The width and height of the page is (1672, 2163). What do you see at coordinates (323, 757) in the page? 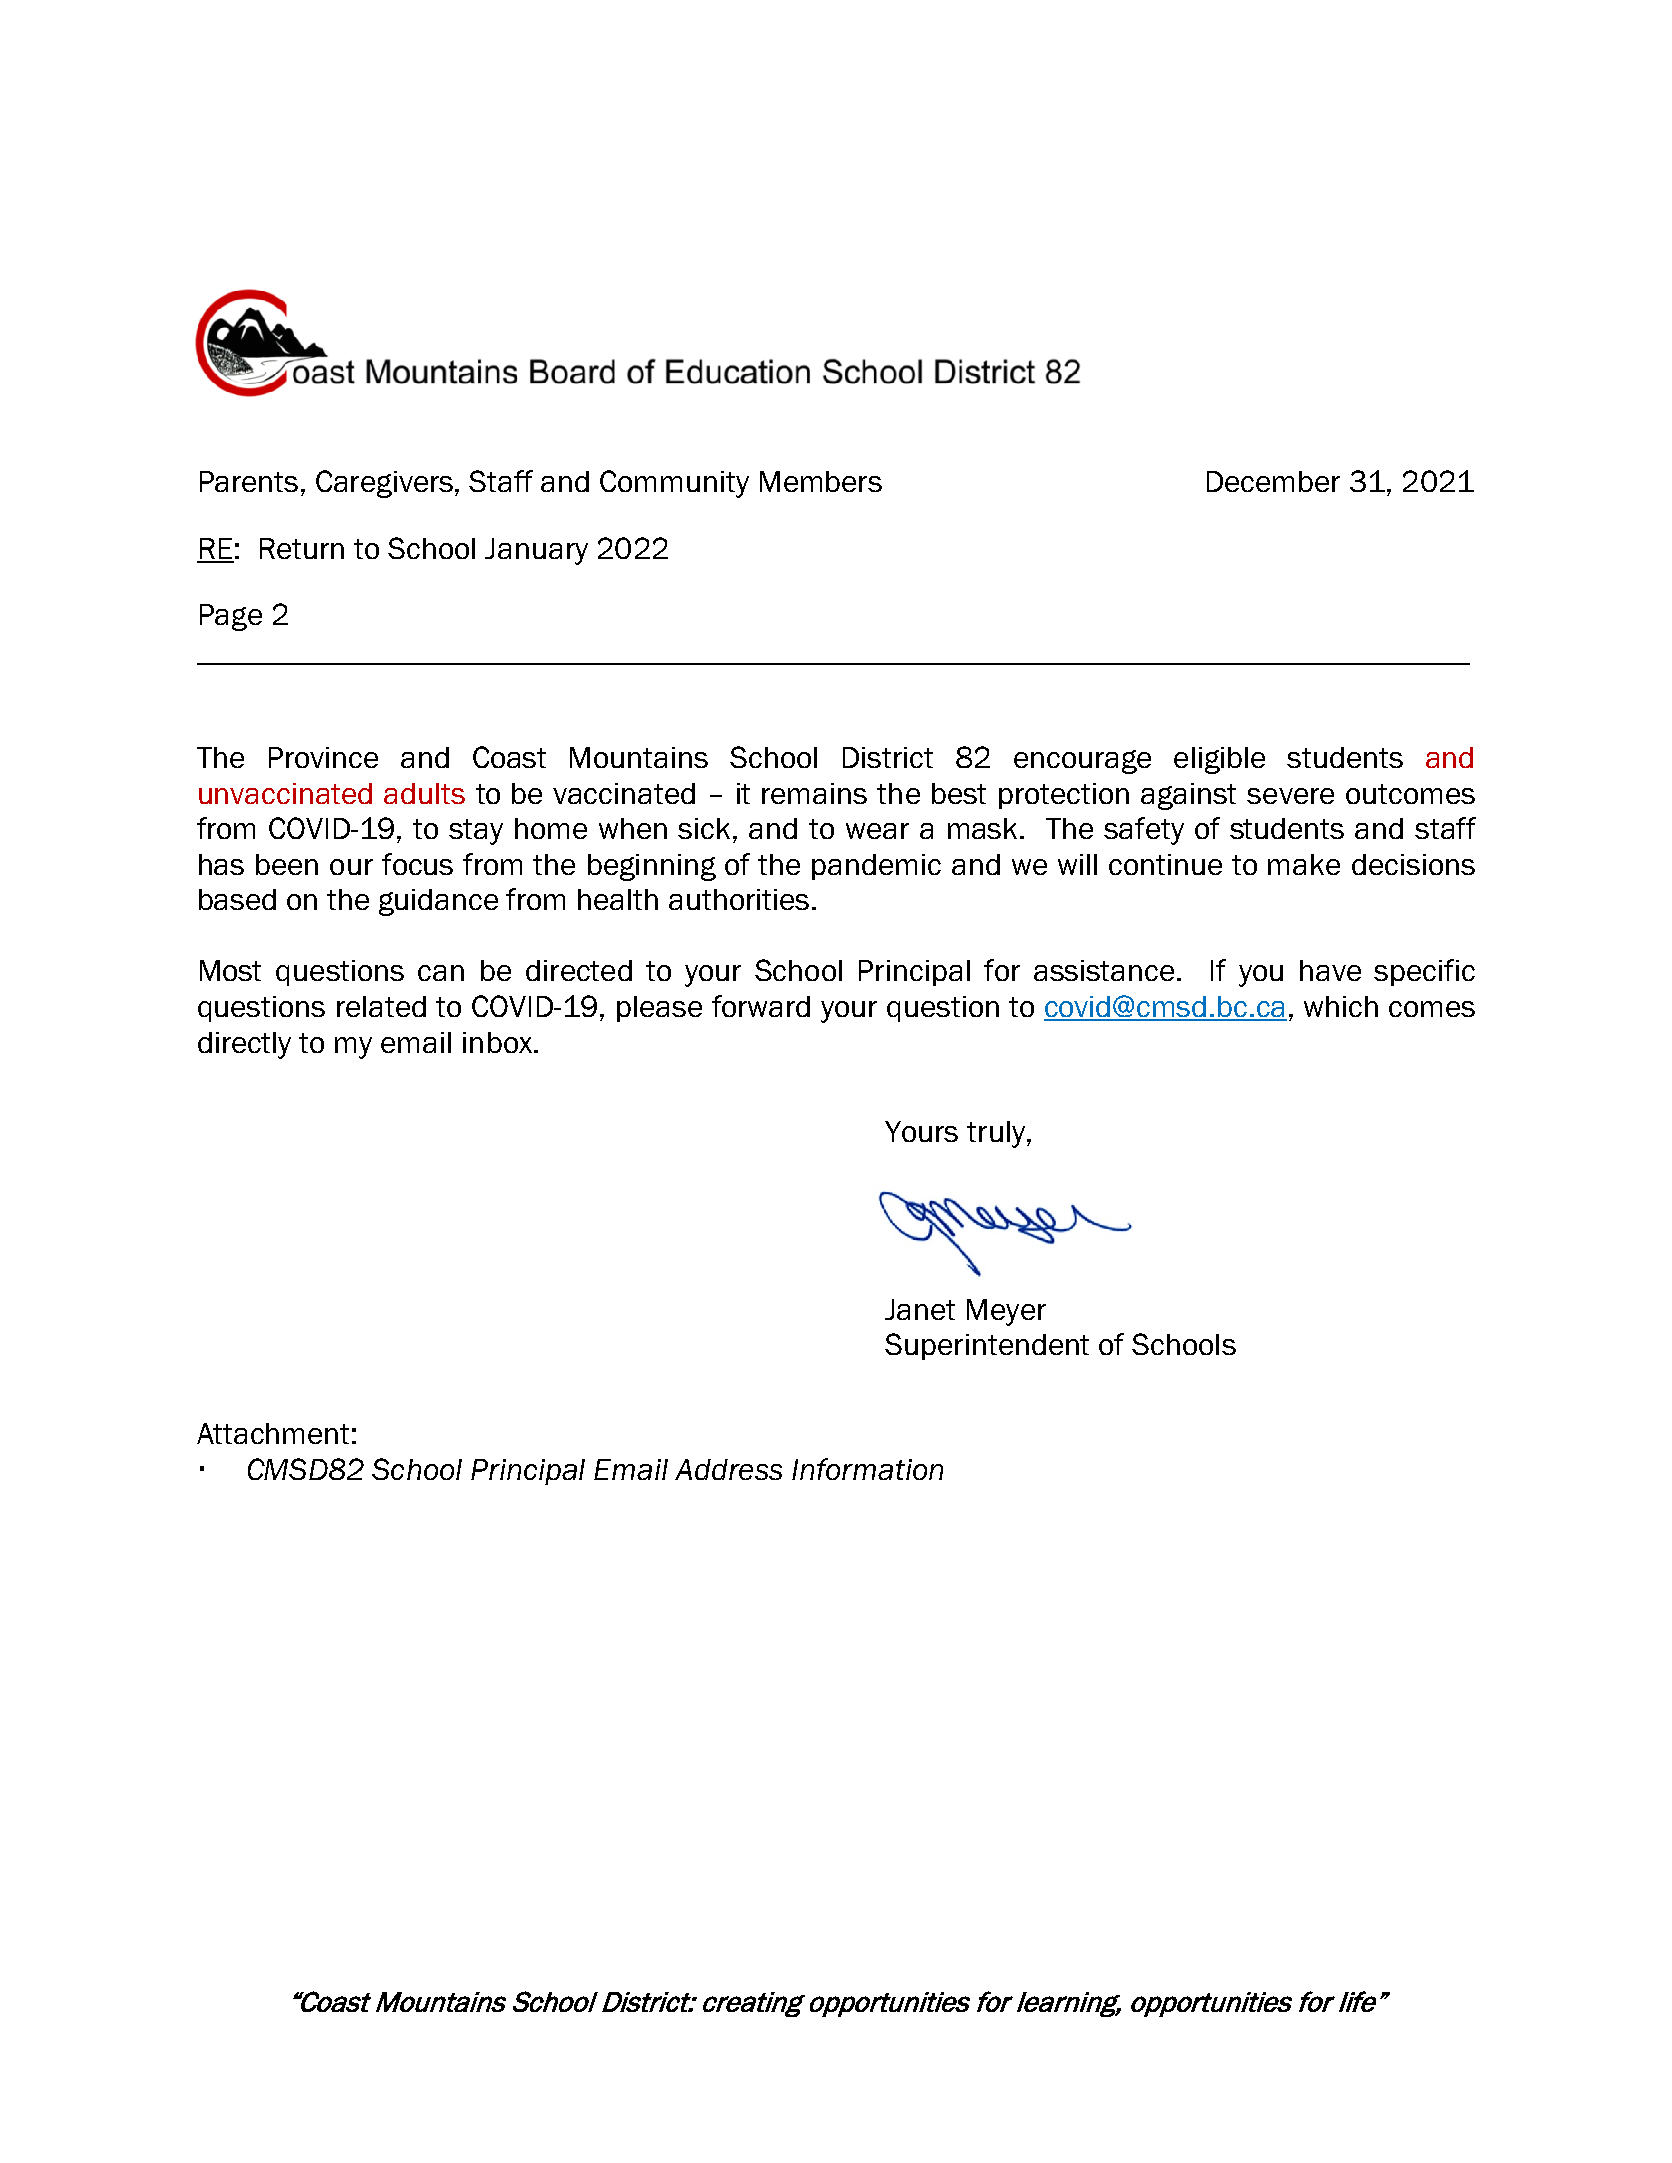
I see `Province` at bounding box center [323, 757].
